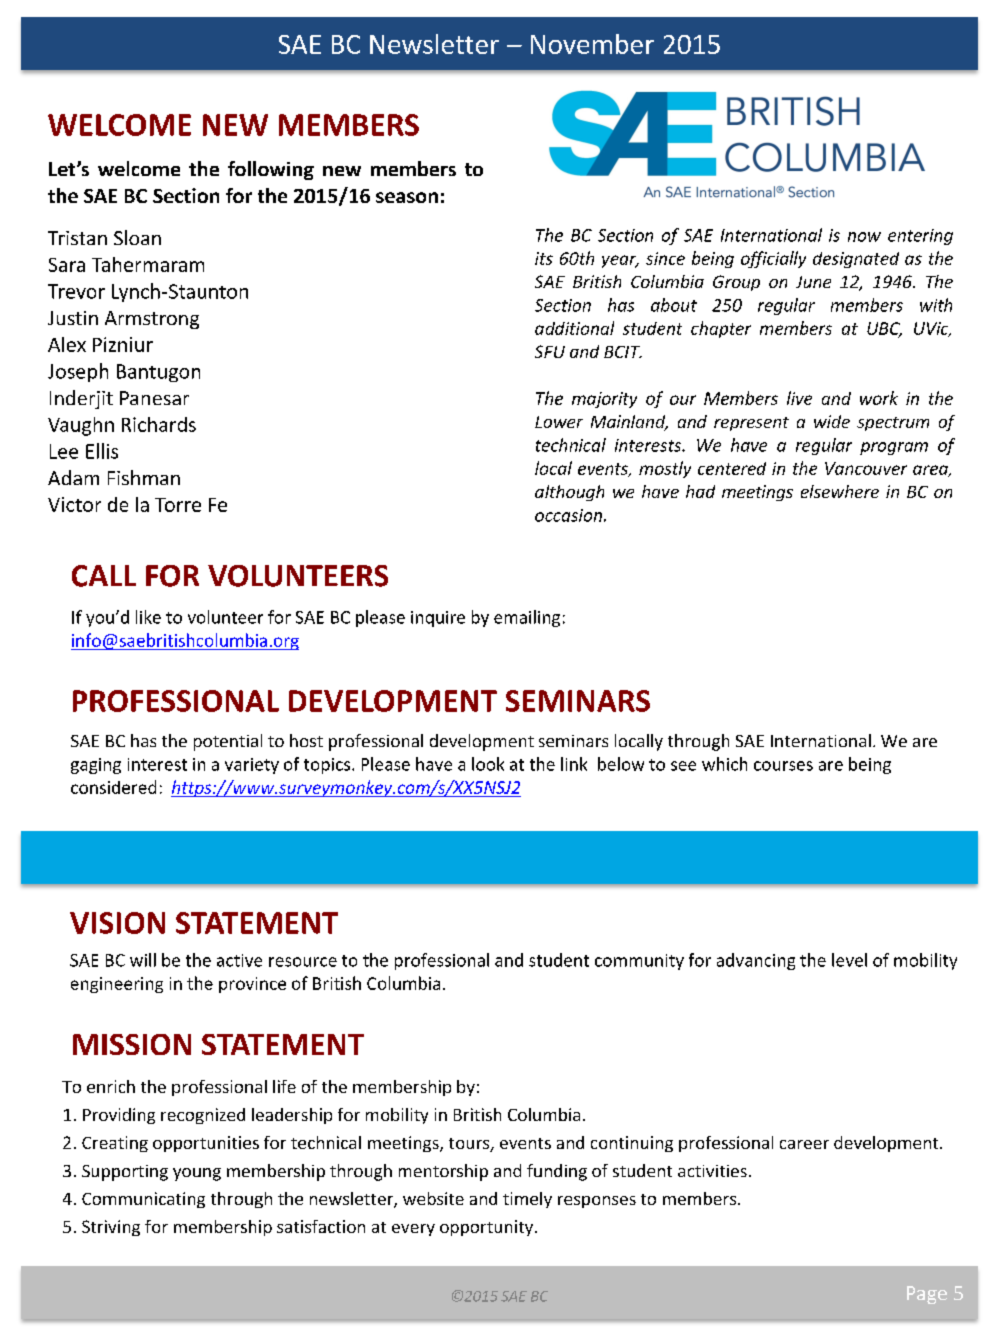  What do you see at coordinates (527, 618) in the screenshot?
I see `emailing` at bounding box center [527, 618].
